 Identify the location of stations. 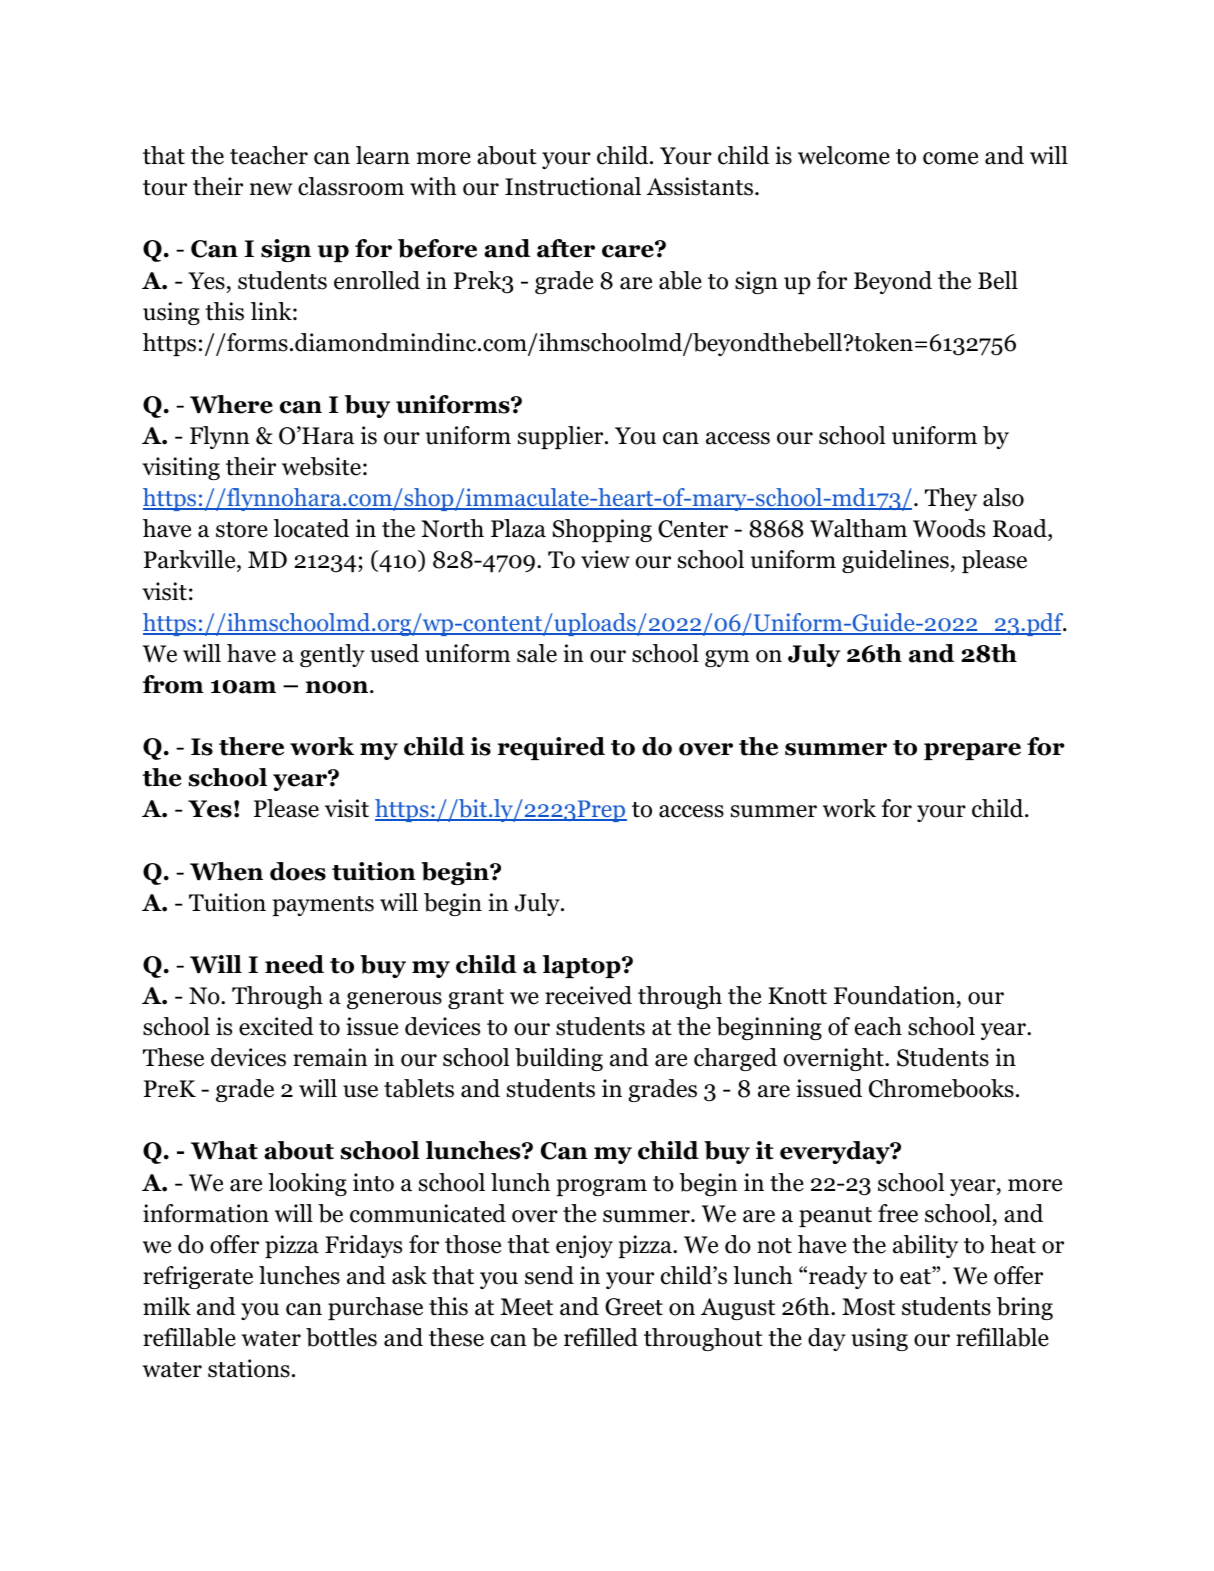
(249, 1368).
